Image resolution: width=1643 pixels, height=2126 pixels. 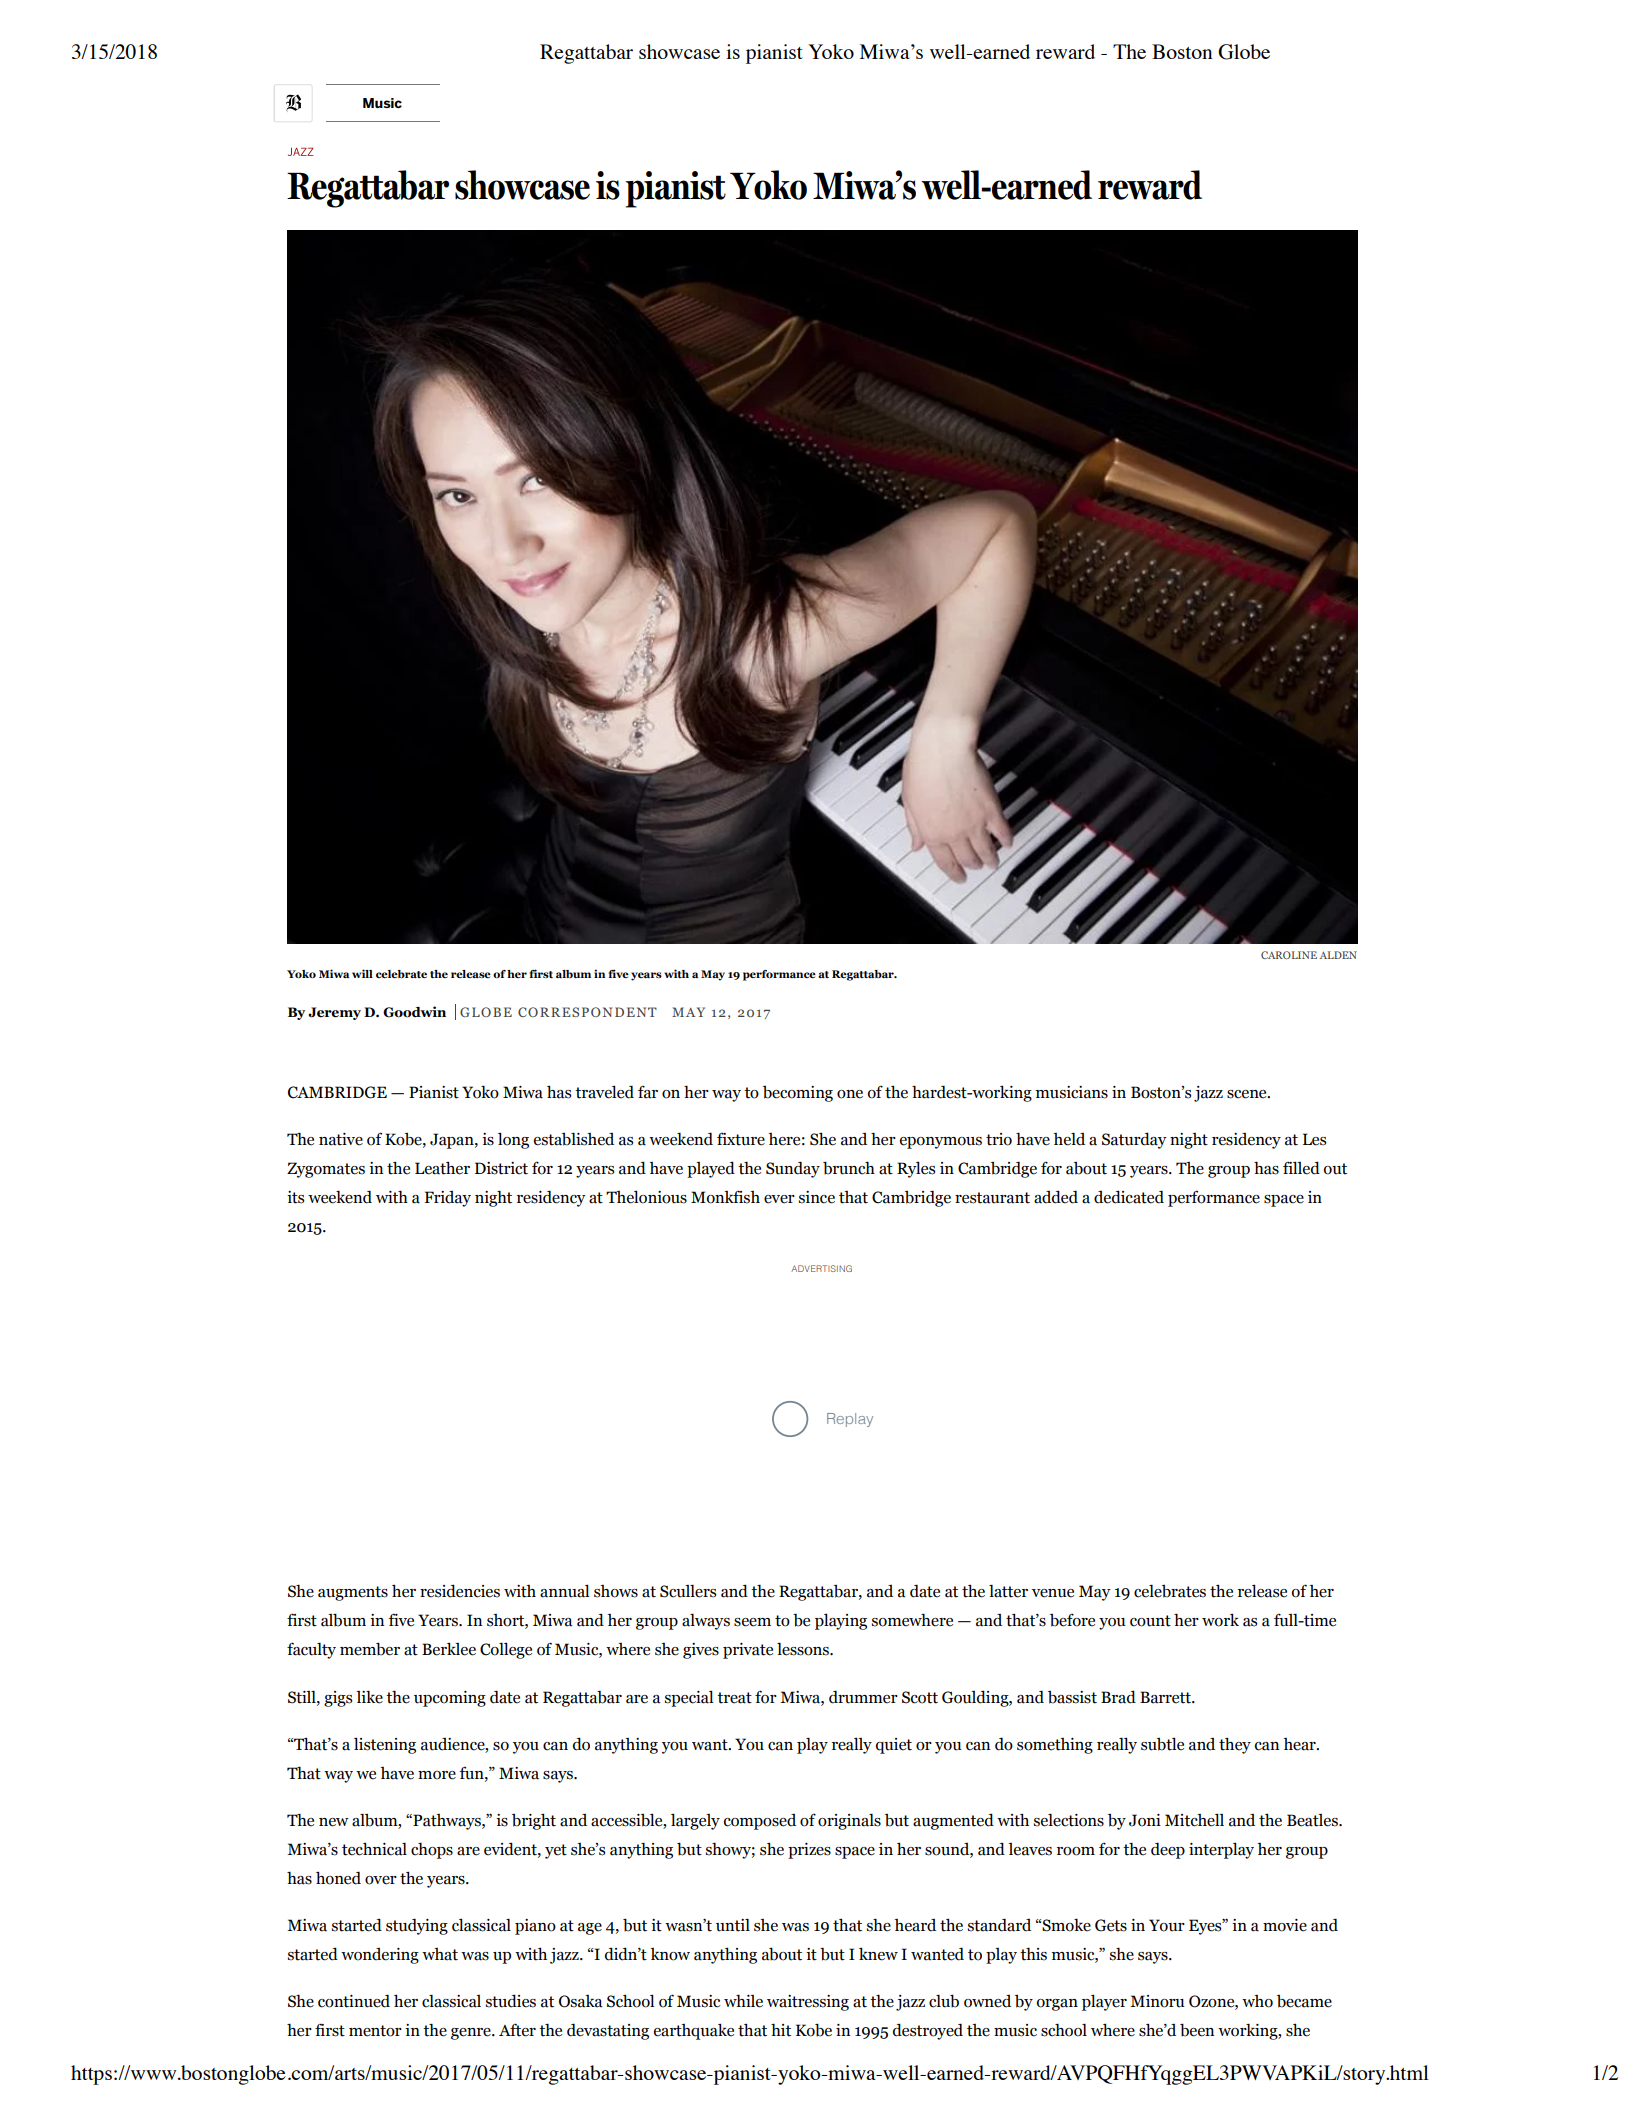 What do you see at coordinates (1289, 955) in the document?
I see `CAROLINE` at bounding box center [1289, 955].
